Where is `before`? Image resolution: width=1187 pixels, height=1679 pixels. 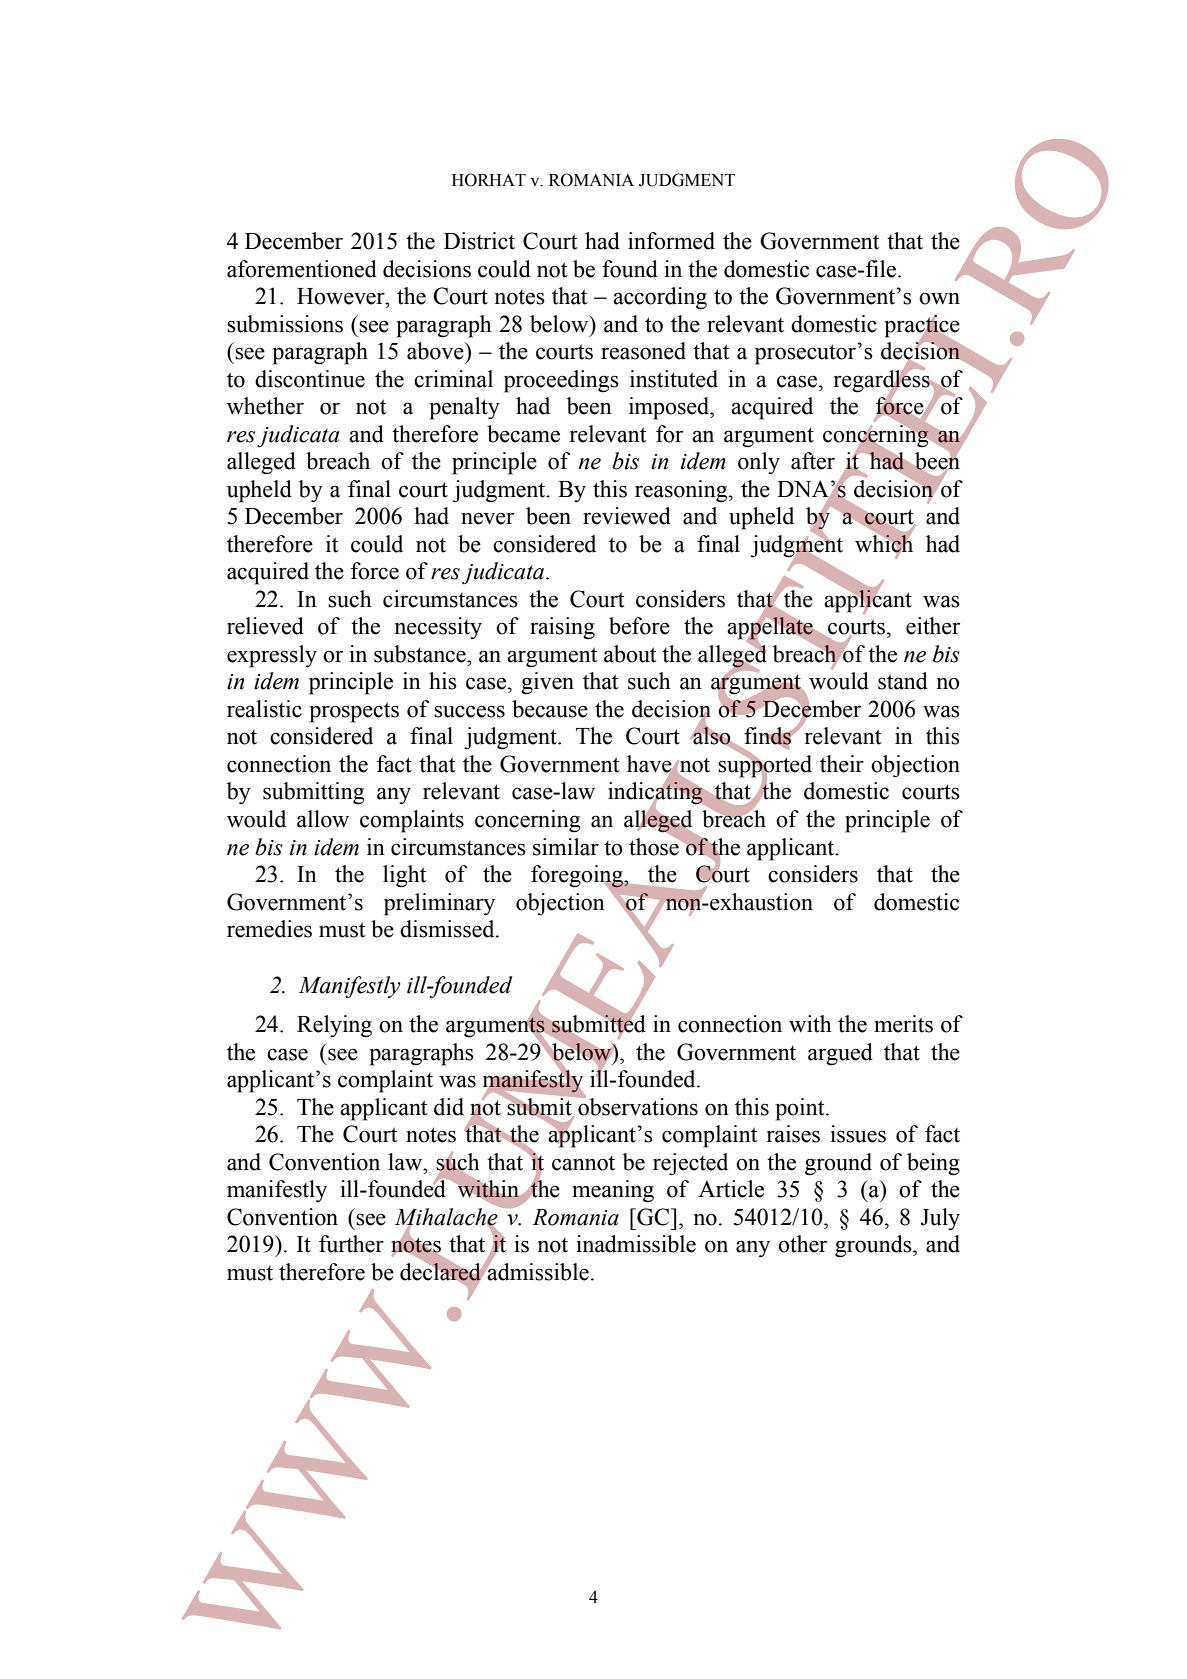
before is located at coordinates (639, 626).
